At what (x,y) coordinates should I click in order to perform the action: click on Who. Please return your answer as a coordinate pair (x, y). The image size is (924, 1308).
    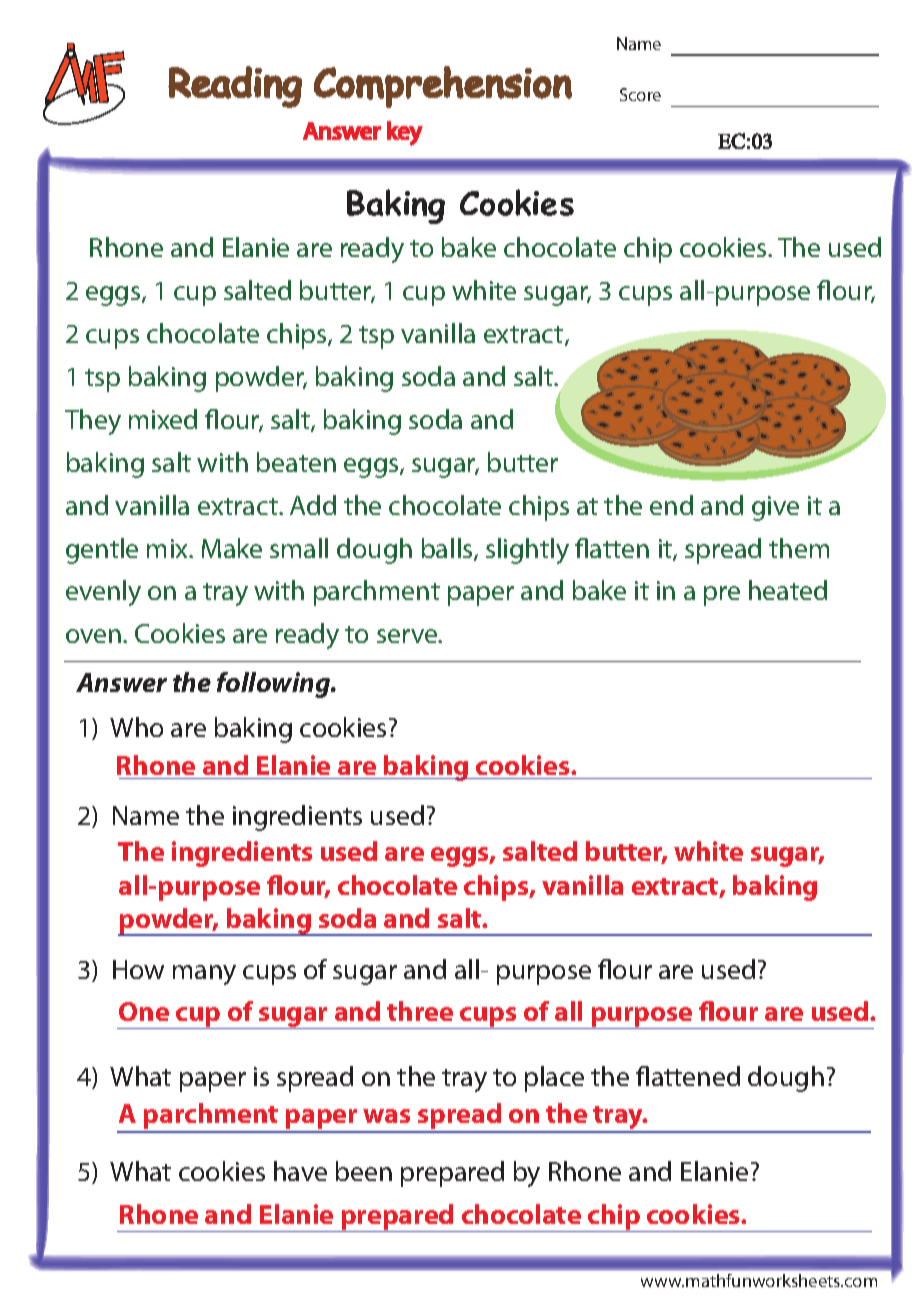
    Looking at the image, I should click on (136, 727).
